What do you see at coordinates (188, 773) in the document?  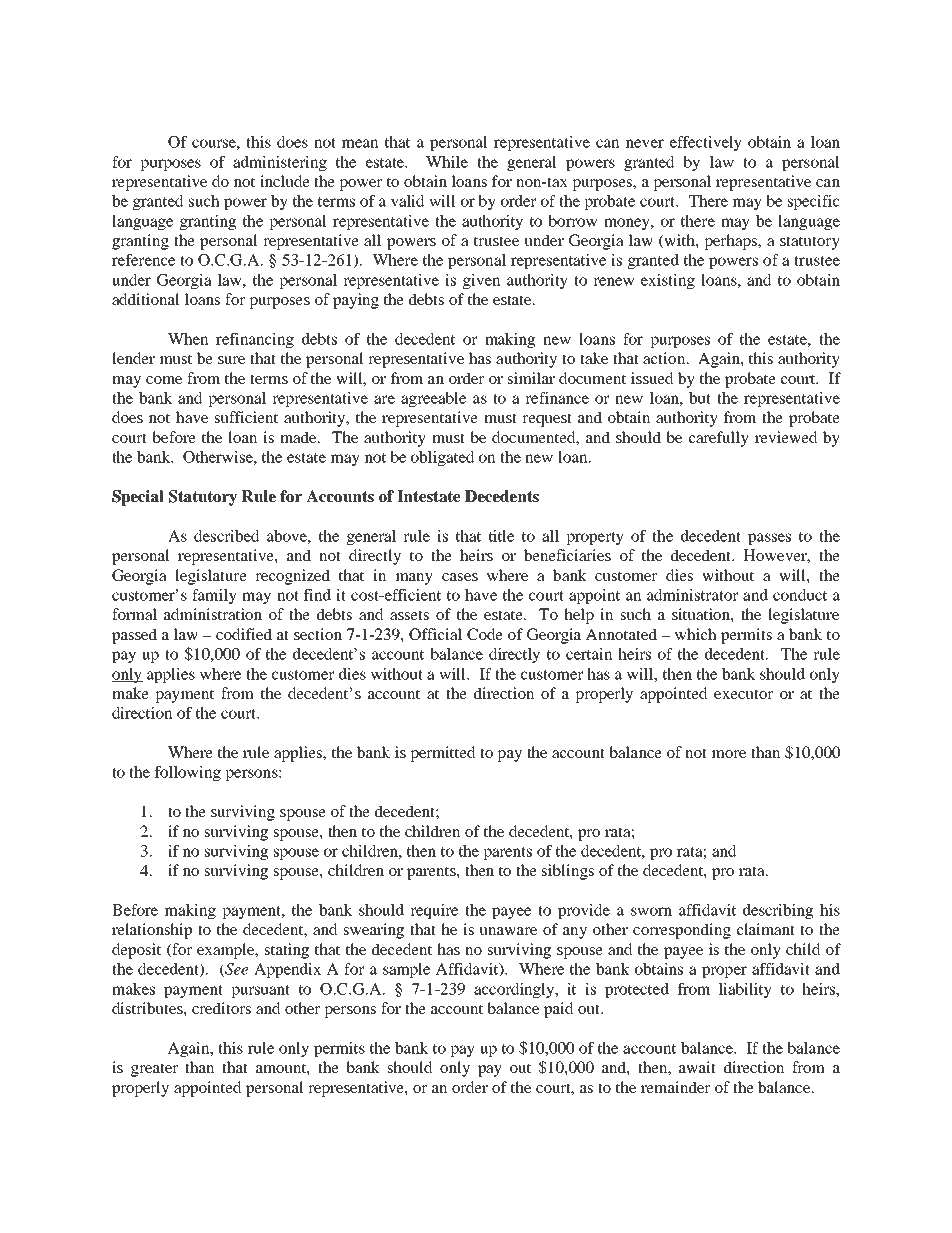 I see `following` at bounding box center [188, 773].
